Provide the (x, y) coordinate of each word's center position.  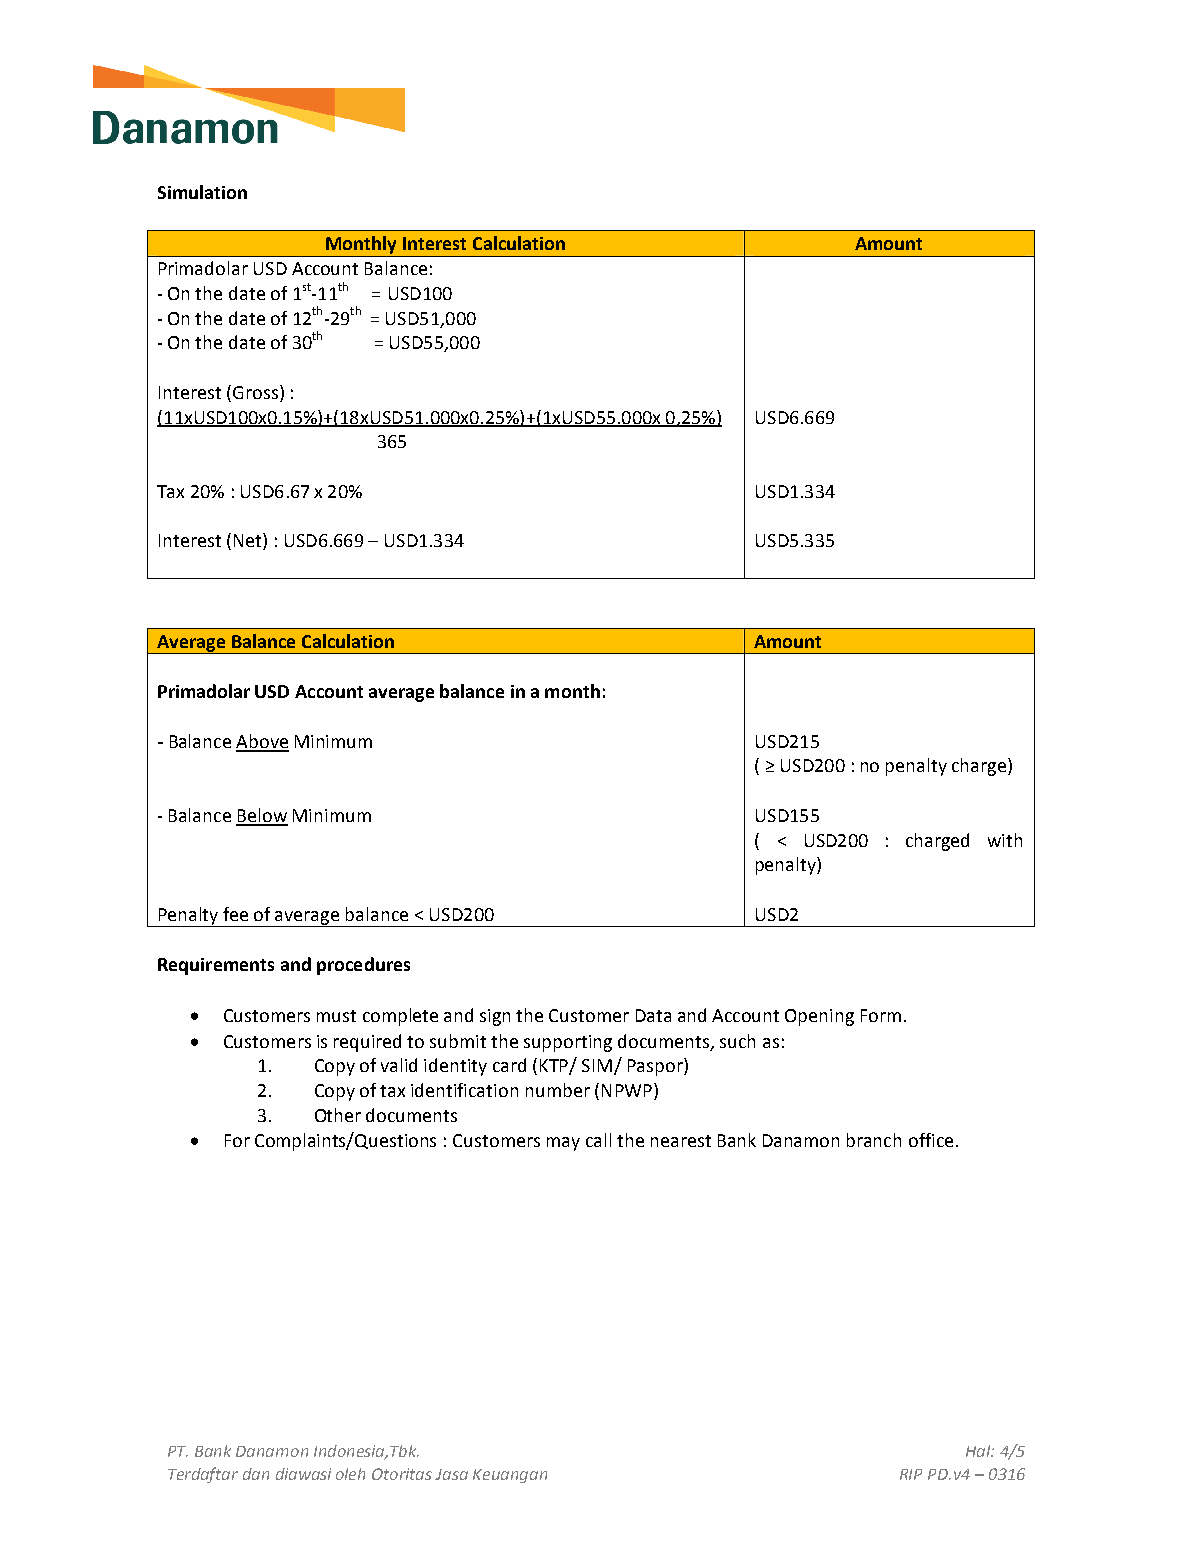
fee (235, 914)
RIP (911, 1474)
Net (249, 541)
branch (874, 1140)
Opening (819, 1017)
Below (262, 816)
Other (338, 1115)
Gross (255, 392)
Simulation (202, 192)
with (1005, 840)
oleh (350, 1474)
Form (881, 1015)
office (931, 1140)
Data (653, 1015)
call (598, 1140)
